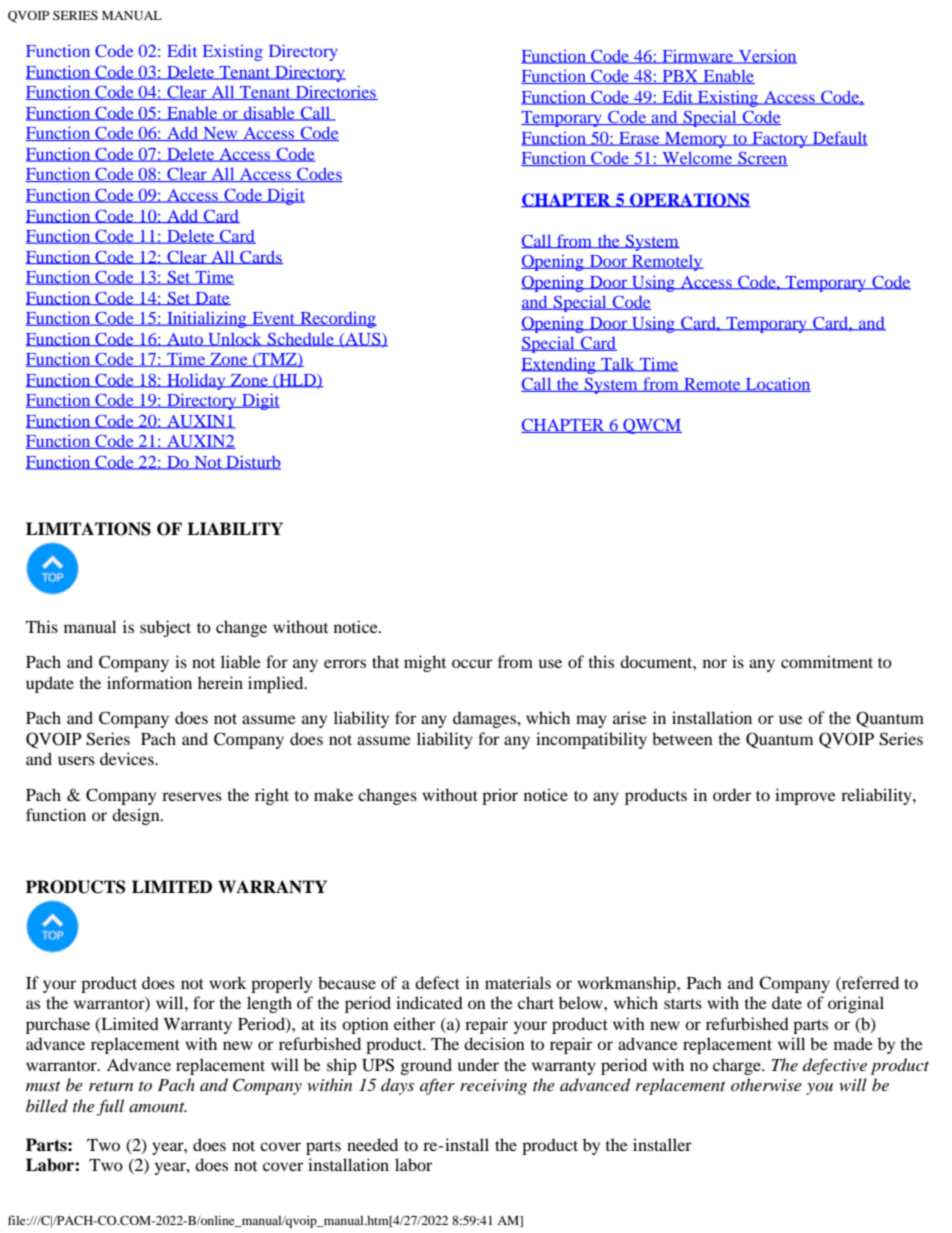 The width and height of the document is (952, 1233). What do you see at coordinates (500, 796) in the document?
I see `prior` at bounding box center [500, 796].
